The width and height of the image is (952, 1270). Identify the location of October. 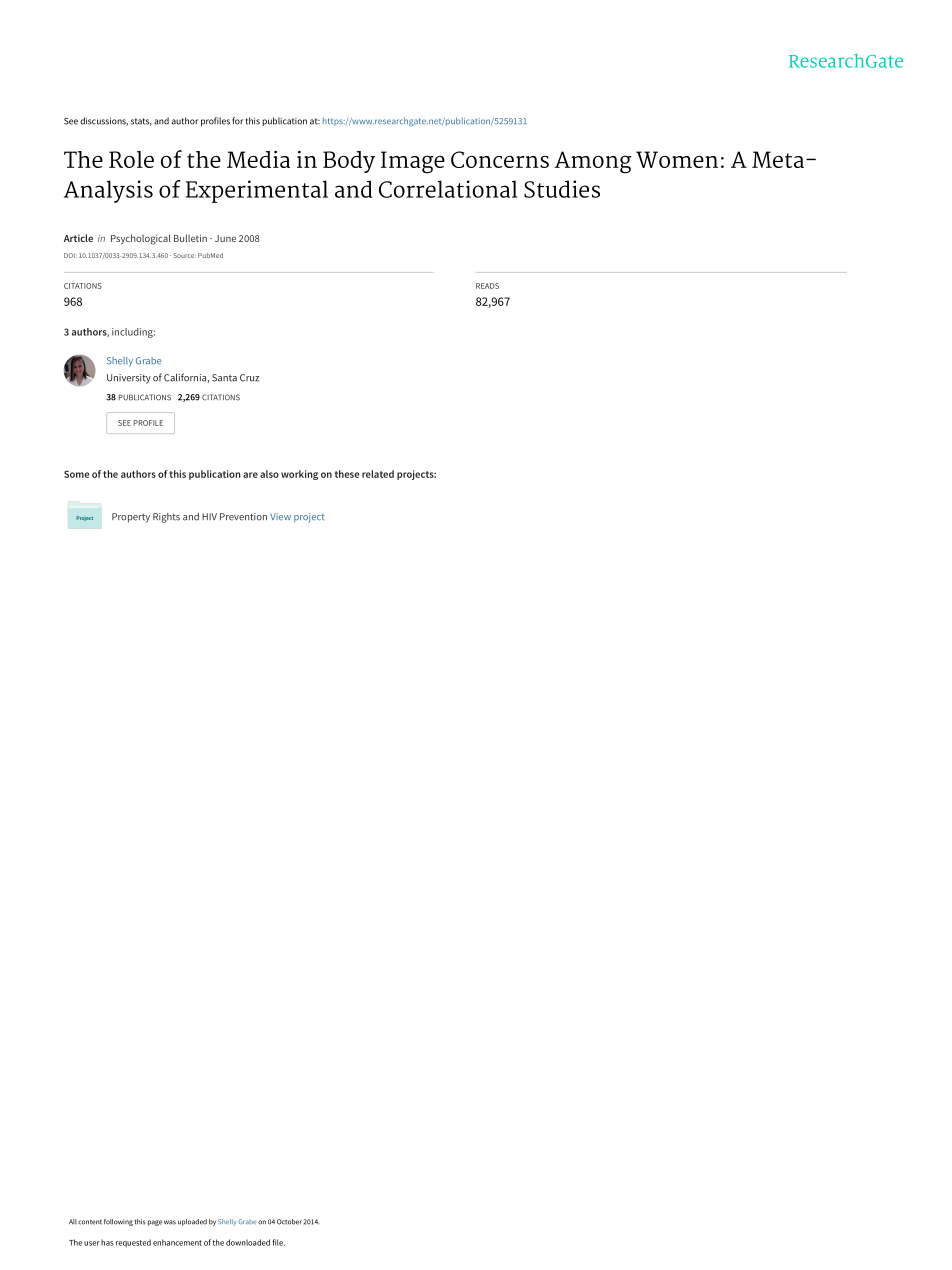
(289, 1222).
